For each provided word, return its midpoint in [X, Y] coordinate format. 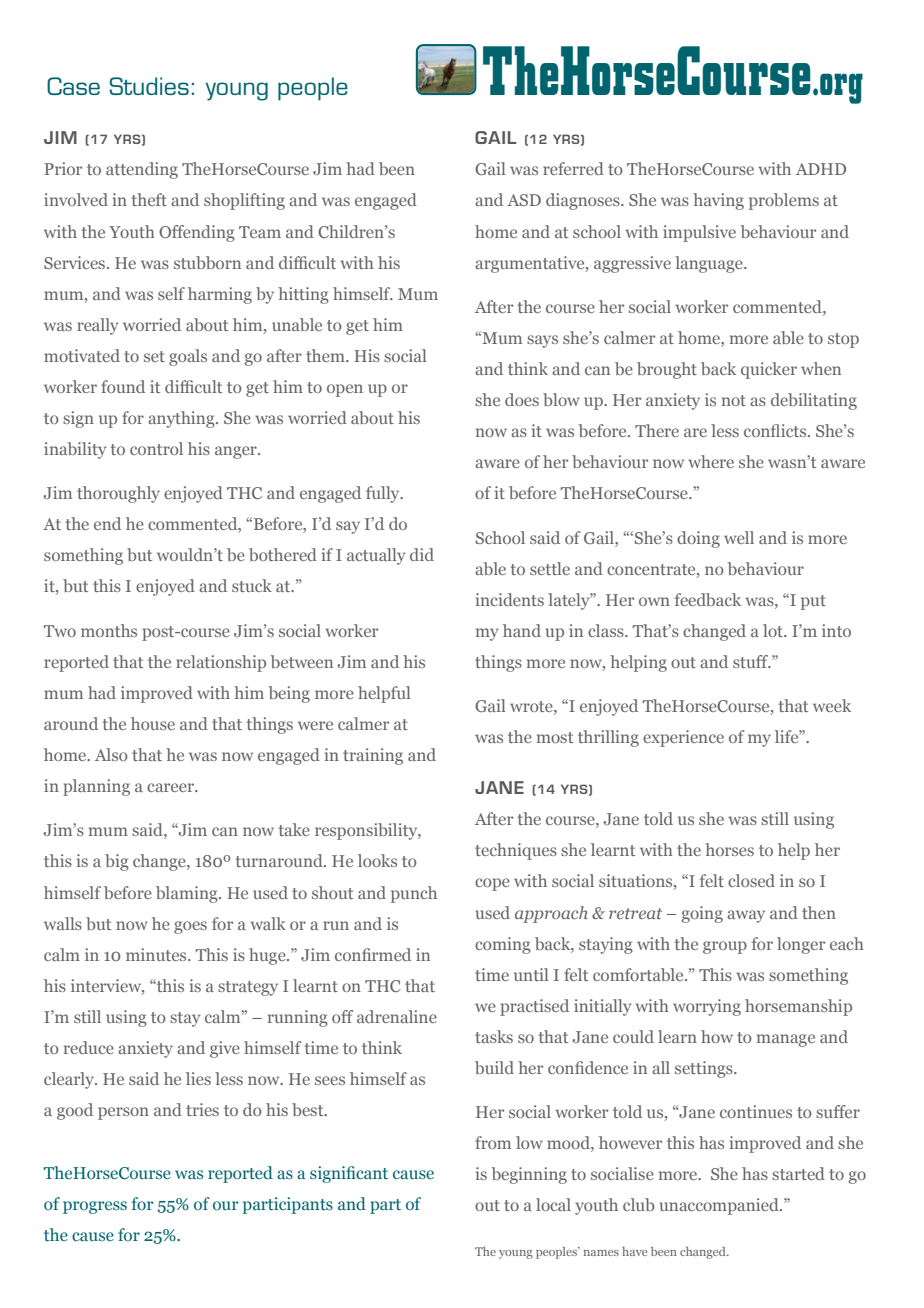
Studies [149, 86]
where [711, 461]
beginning [529, 1175]
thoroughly [118, 494]
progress [95, 1207]
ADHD [821, 169]
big [117, 862]
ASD [524, 200]
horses [729, 849]
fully [384, 494]
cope [492, 884]
